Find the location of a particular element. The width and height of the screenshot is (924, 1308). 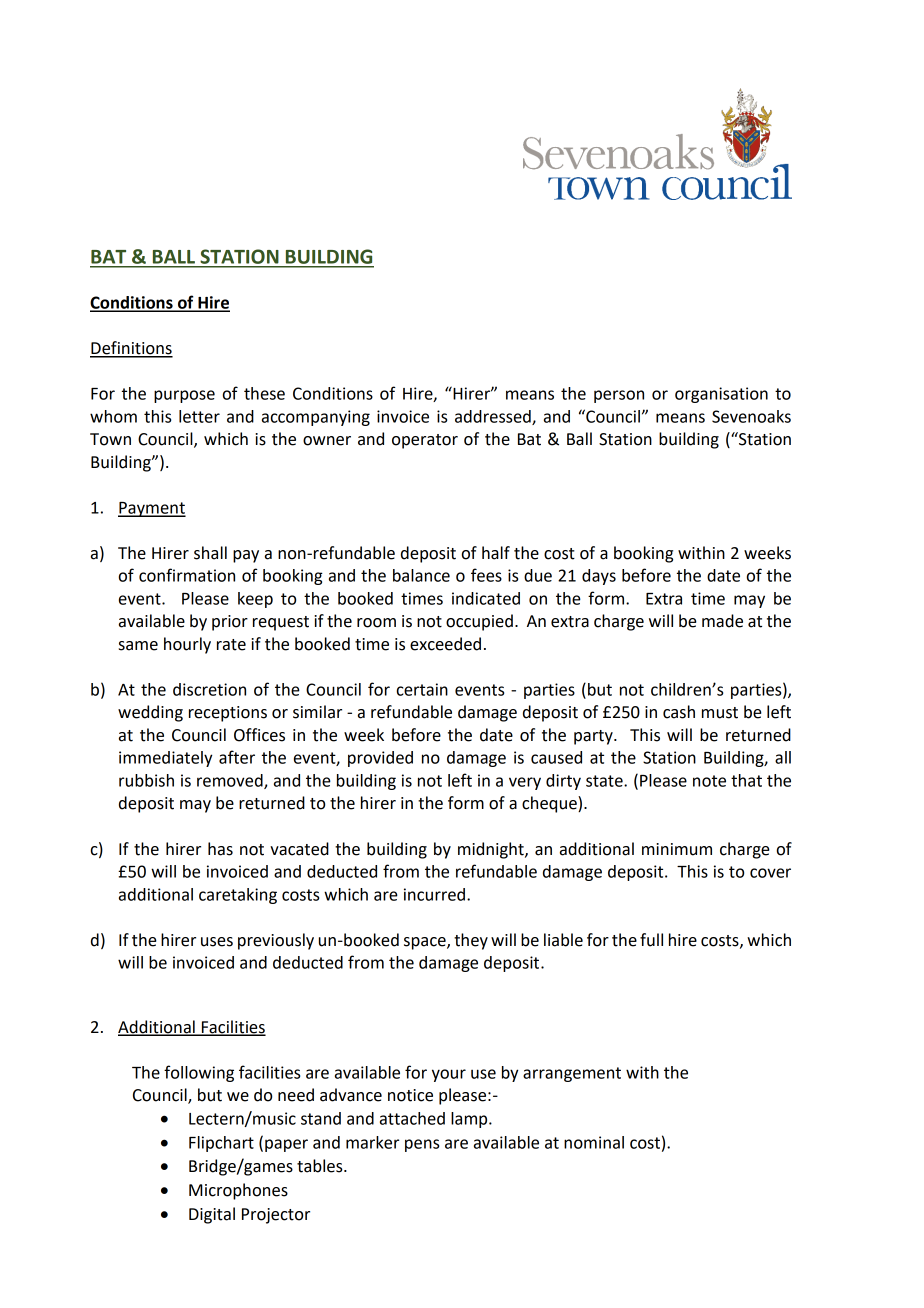

pens is located at coordinates (422, 1145).
